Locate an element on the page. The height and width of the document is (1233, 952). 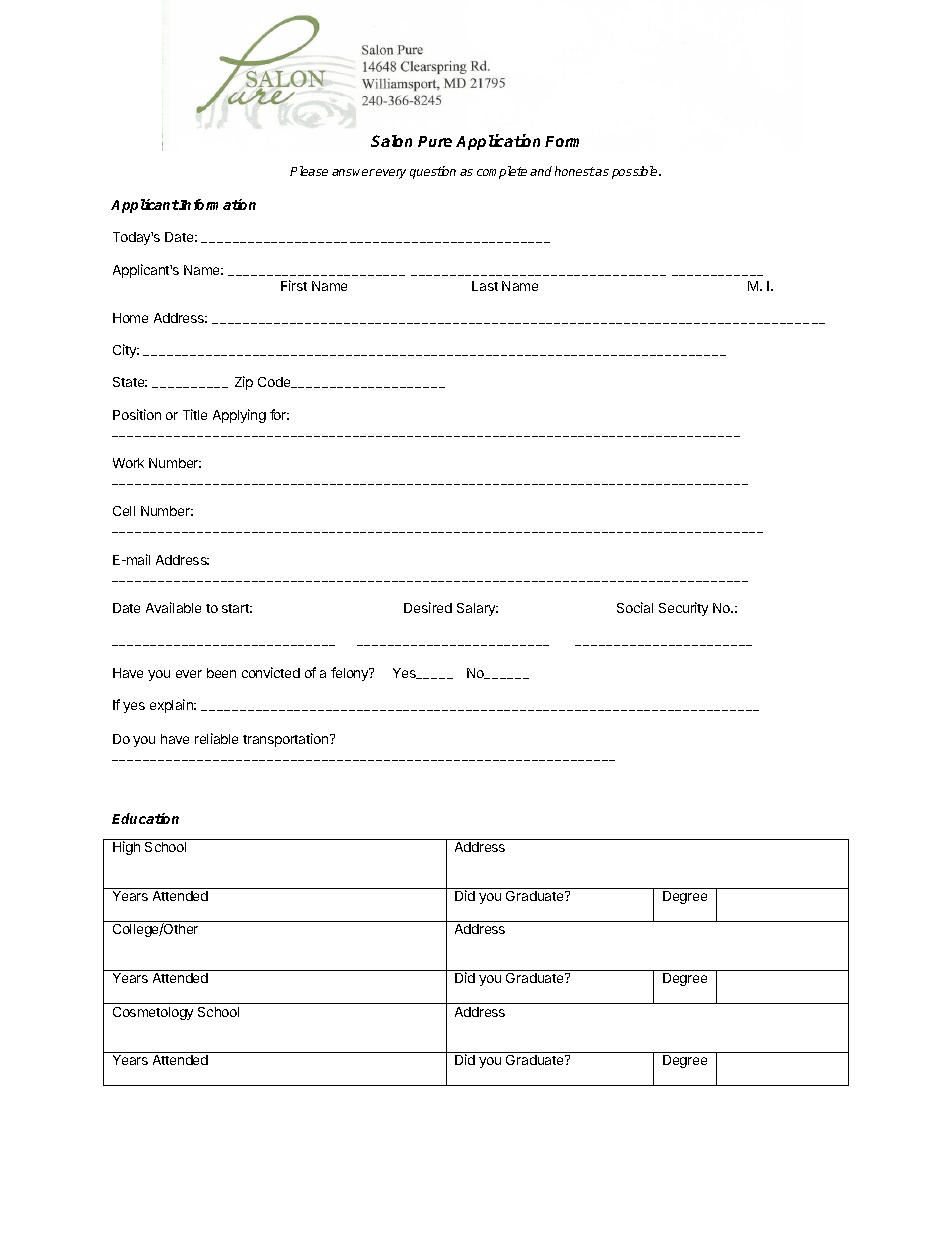
transportation is located at coordinates (287, 740).
